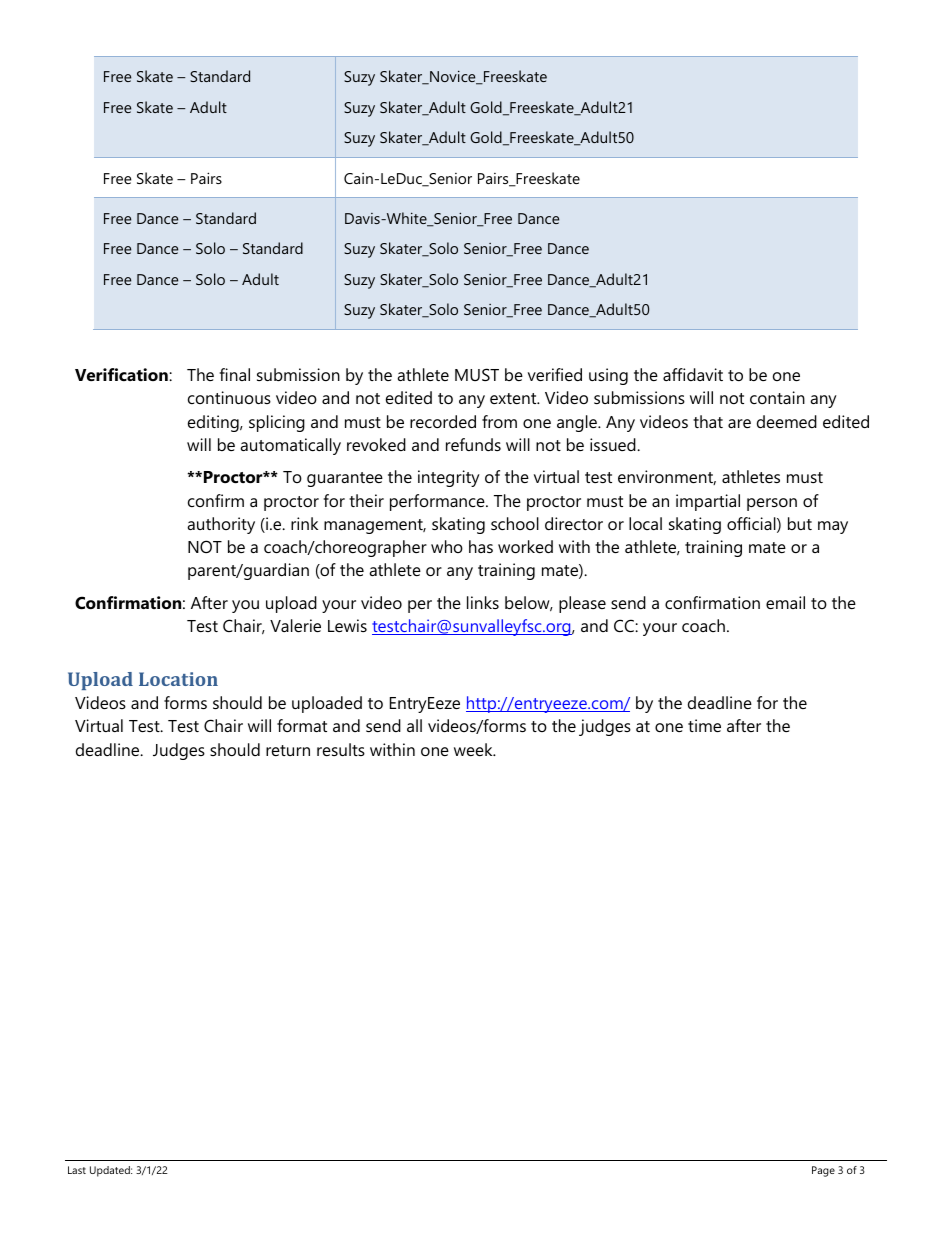  What do you see at coordinates (122, 374) in the screenshot?
I see `Verification` at bounding box center [122, 374].
